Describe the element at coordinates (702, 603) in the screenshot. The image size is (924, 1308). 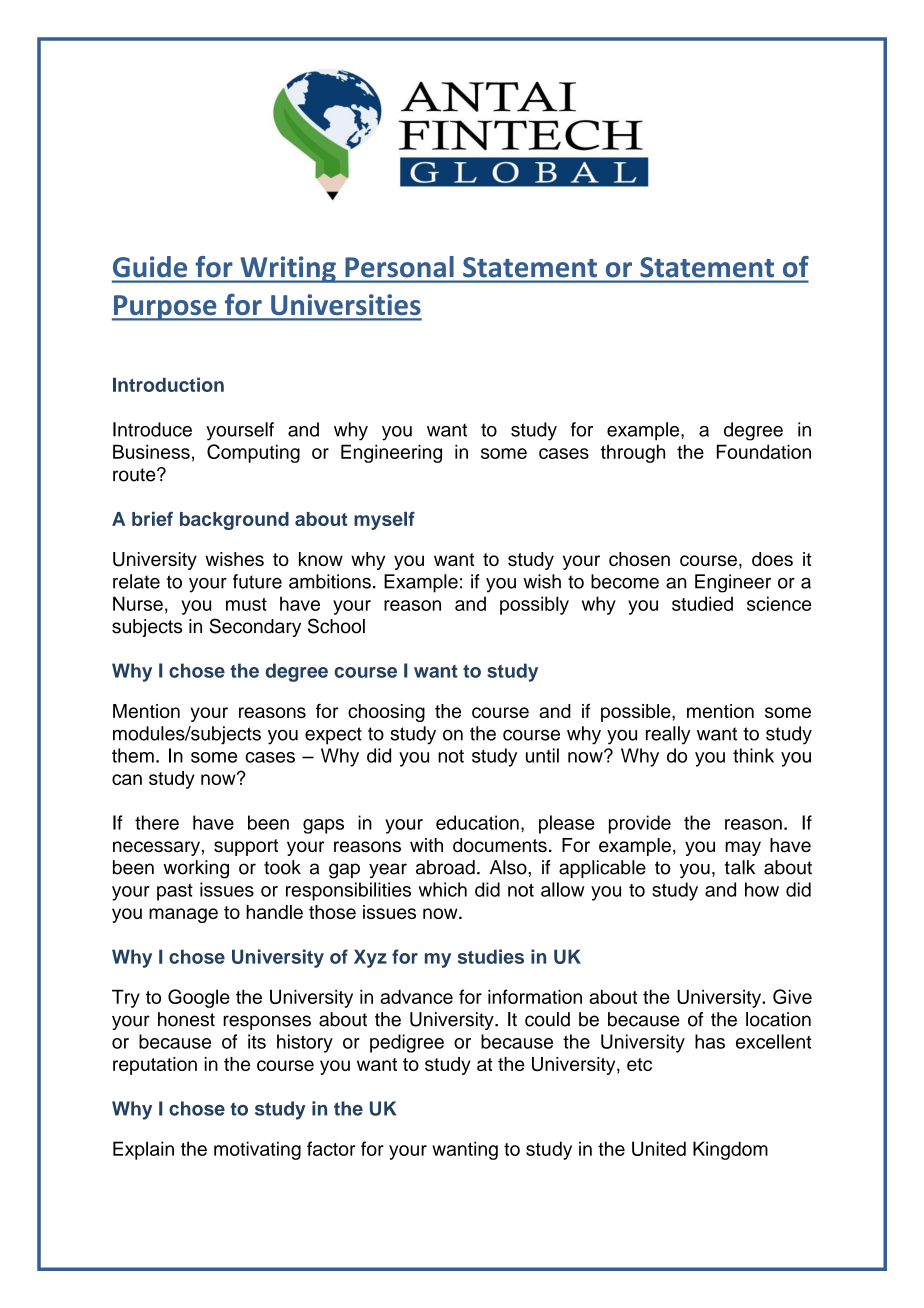
I see `studied` at that location.
